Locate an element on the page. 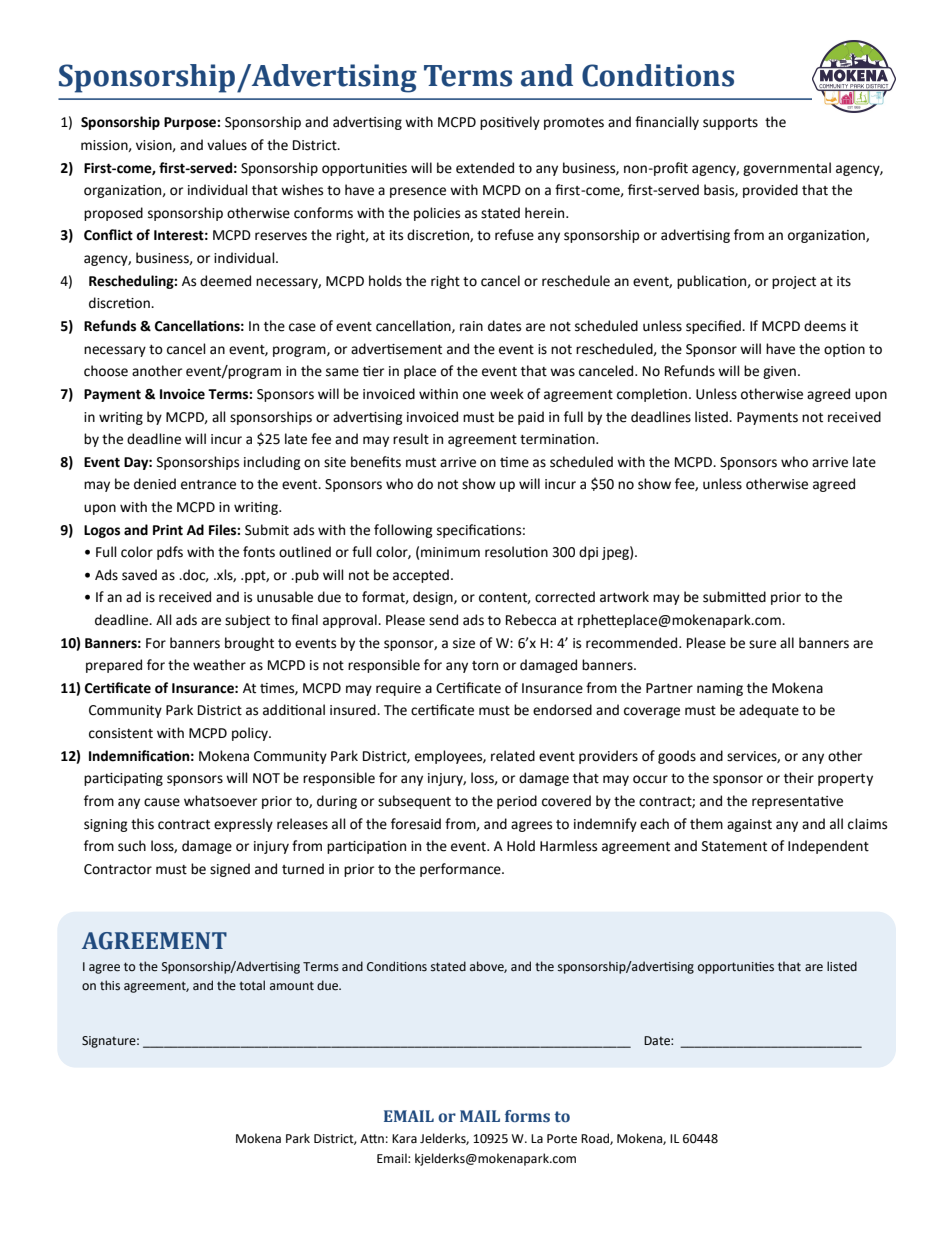 The height and width of the document is (1233, 952). governmental is located at coordinates (787, 169).
